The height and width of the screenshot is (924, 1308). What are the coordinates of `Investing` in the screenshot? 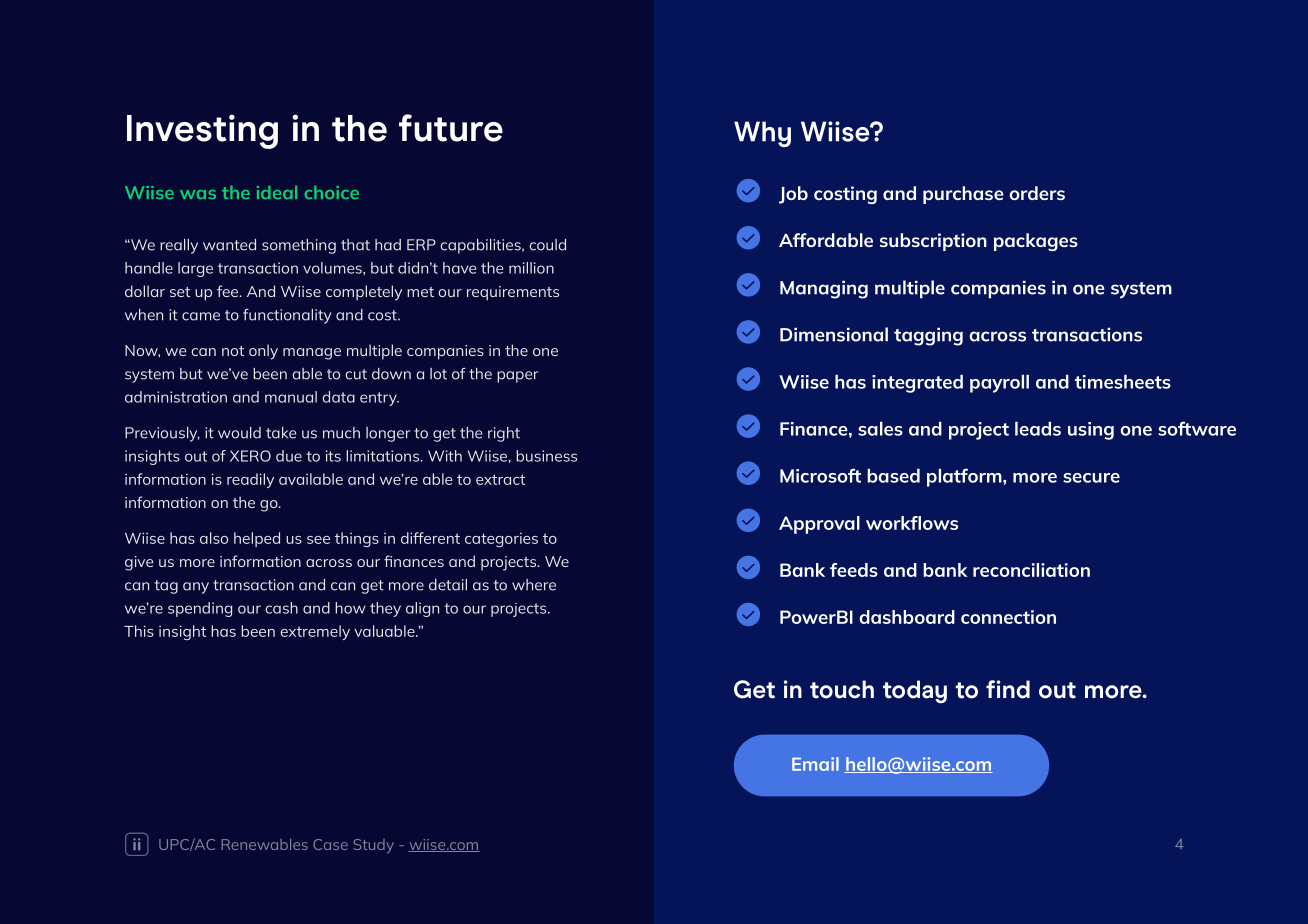 It's located at (202, 131).
